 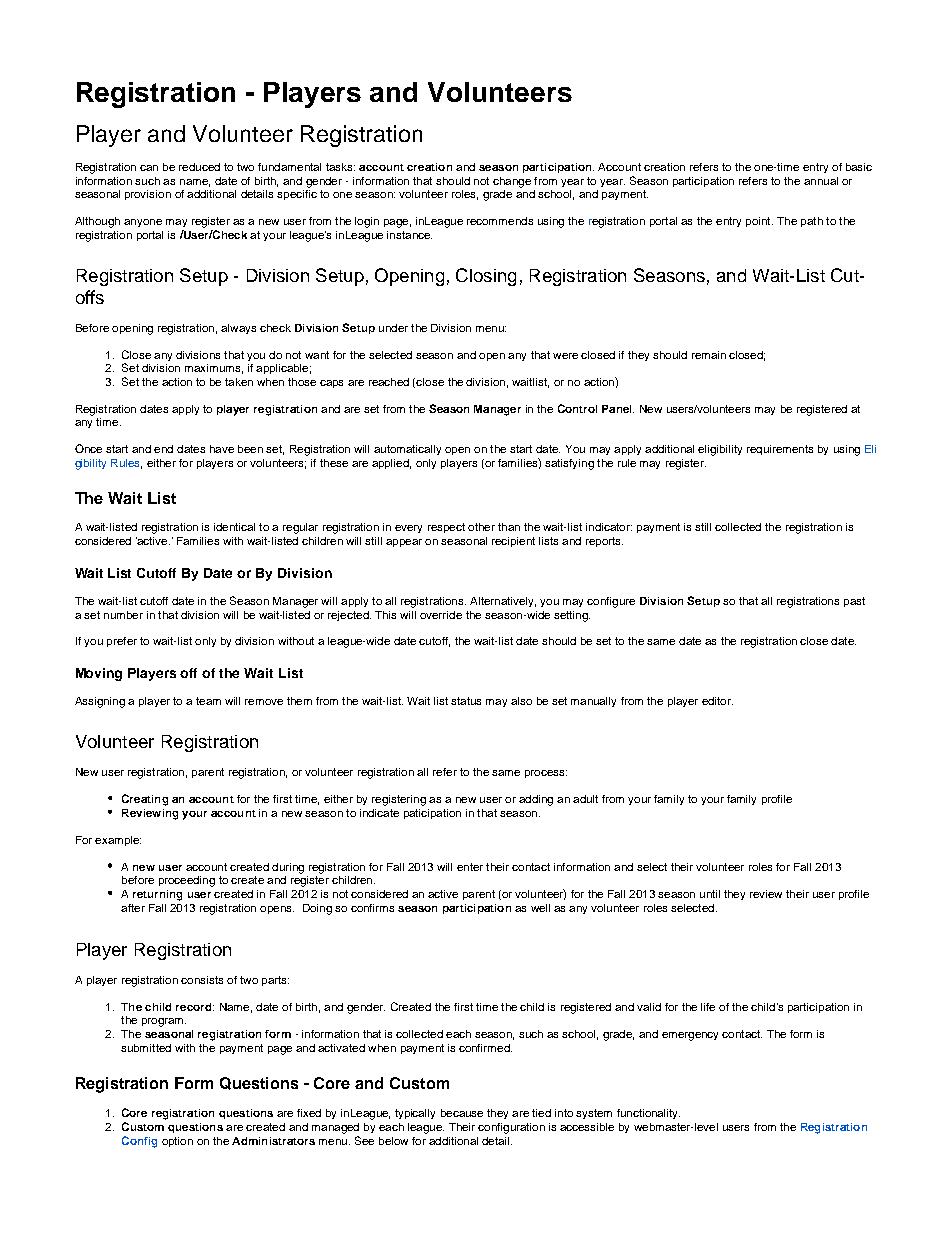 I want to click on editor, so click(x=717, y=701).
